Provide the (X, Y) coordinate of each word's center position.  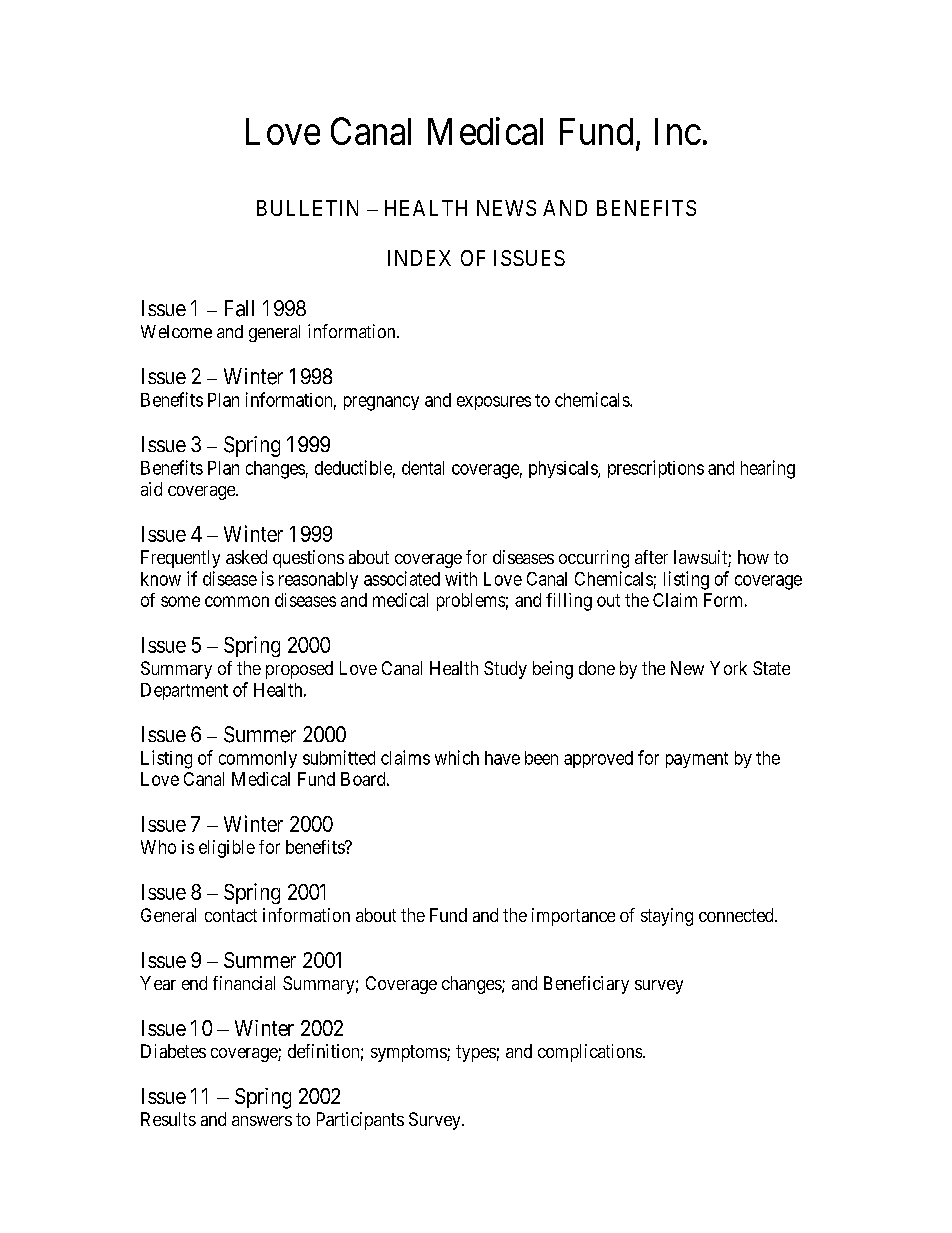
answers (262, 1121)
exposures (494, 403)
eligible (227, 849)
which (457, 757)
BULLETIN (307, 208)
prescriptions (656, 469)
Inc (678, 131)
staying (667, 917)
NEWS (506, 208)
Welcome (176, 331)
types (476, 1053)
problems (471, 602)
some (180, 601)
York (728, 668)
